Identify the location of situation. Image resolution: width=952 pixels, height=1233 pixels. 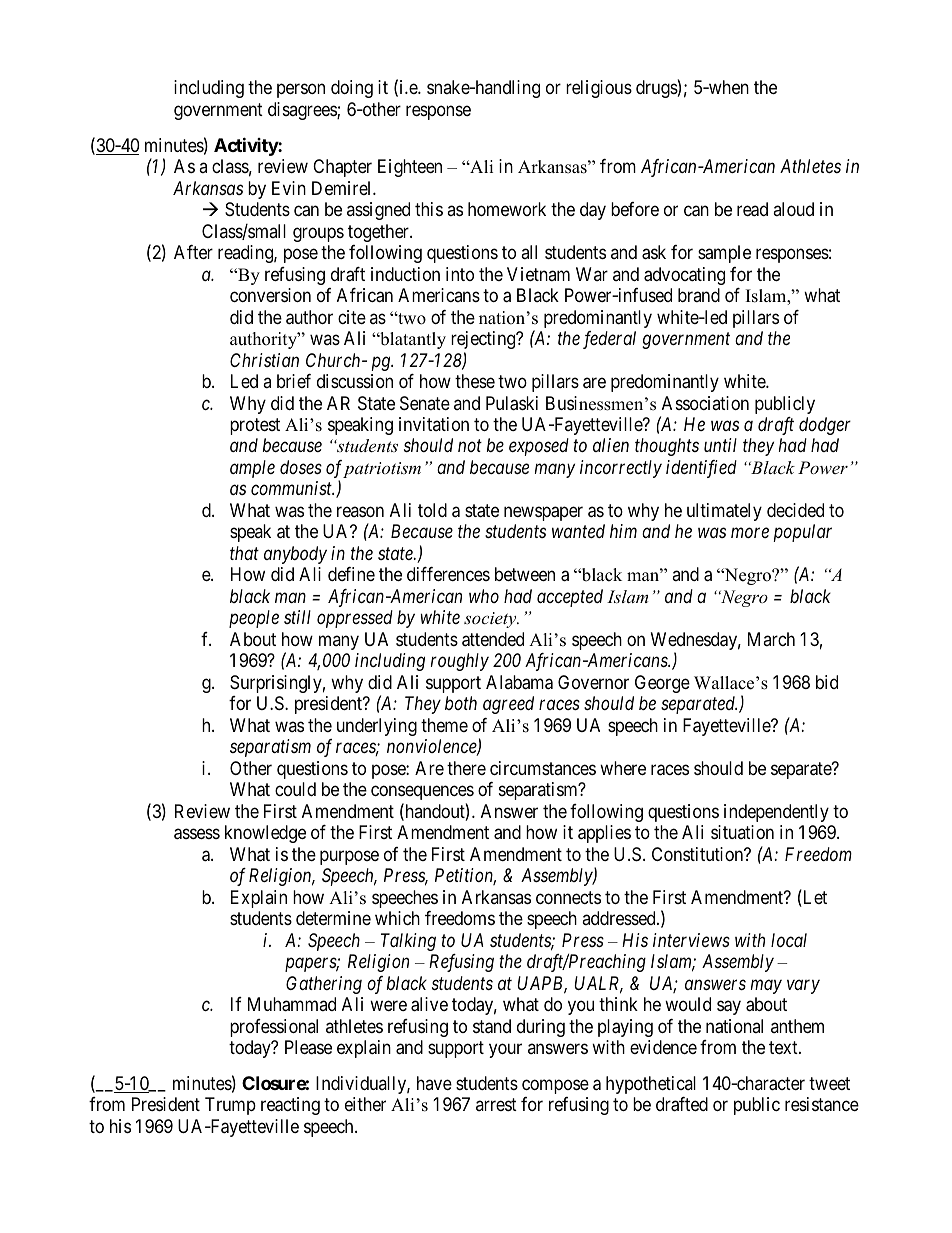
(742, 832).
